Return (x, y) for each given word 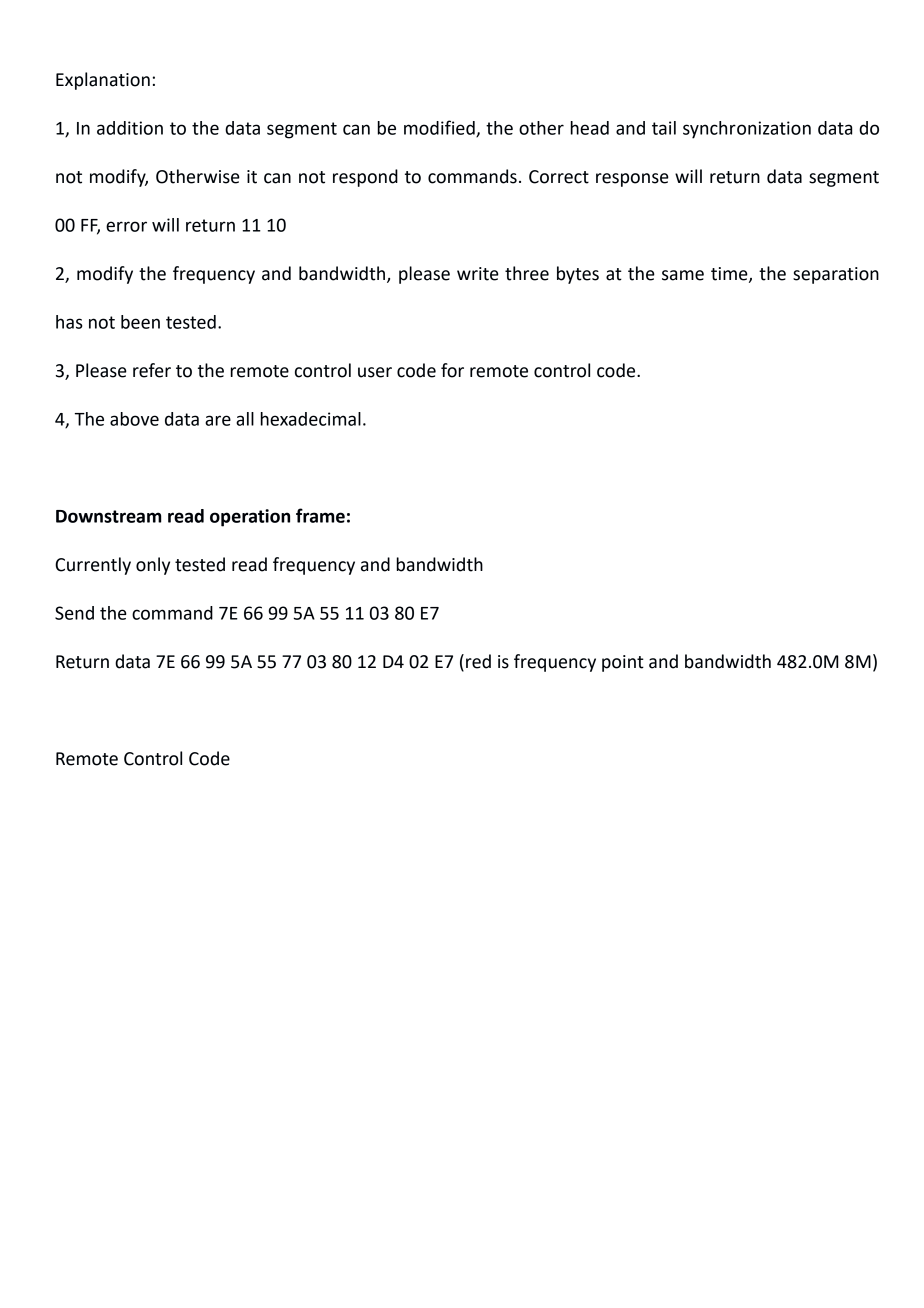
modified (440, 128)
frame (320, 515)
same (683, 275)
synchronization (747, 130)
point (623, 663)
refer (152, 370)
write (478, 274)
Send (74, 613)
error (126, 226)
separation (836, 275)
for (452, 370)
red (478, 661)
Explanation (103, 81)
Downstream (108, 516)
